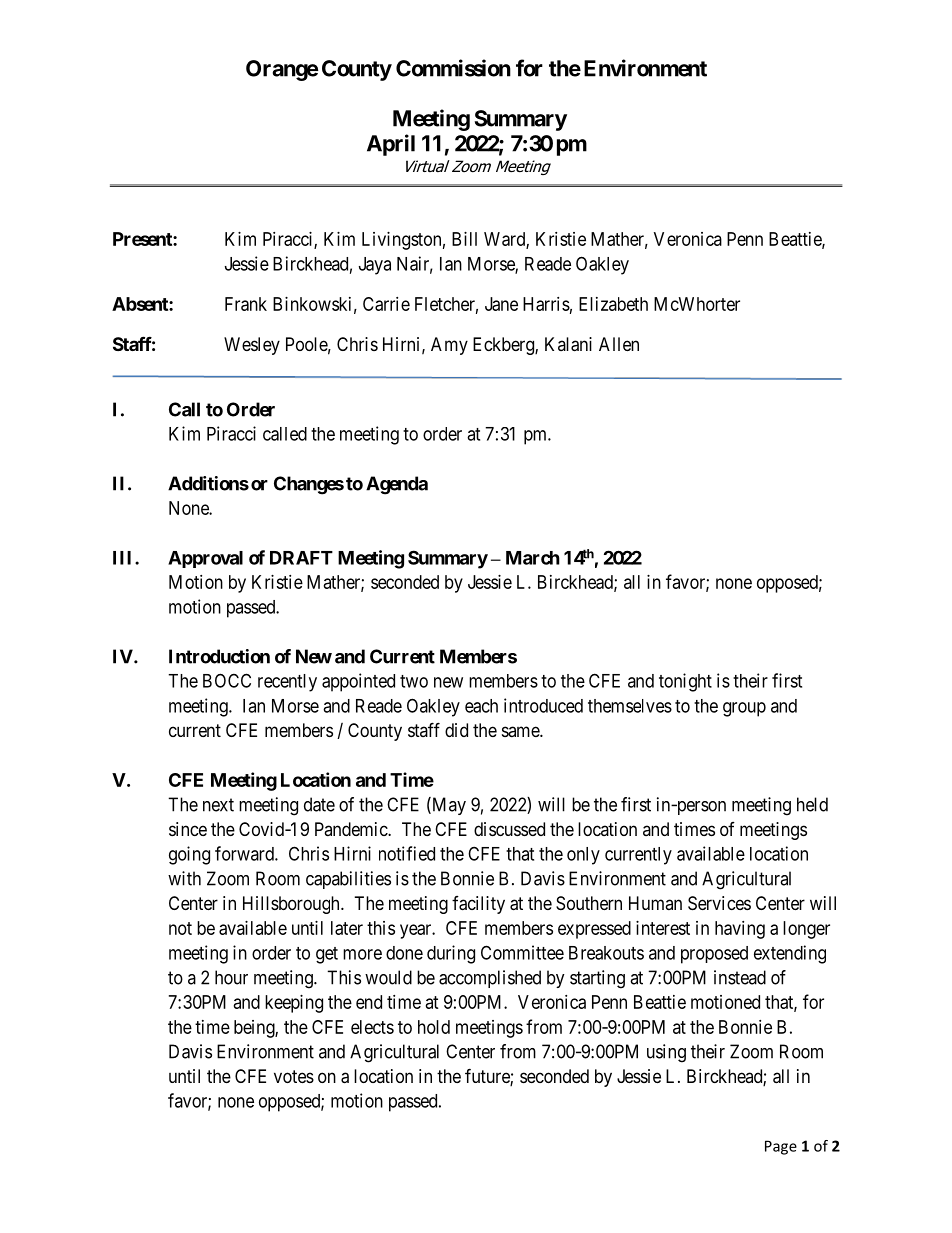 The image size is (952, 1233). I want to click on group, so click(744, 709).
